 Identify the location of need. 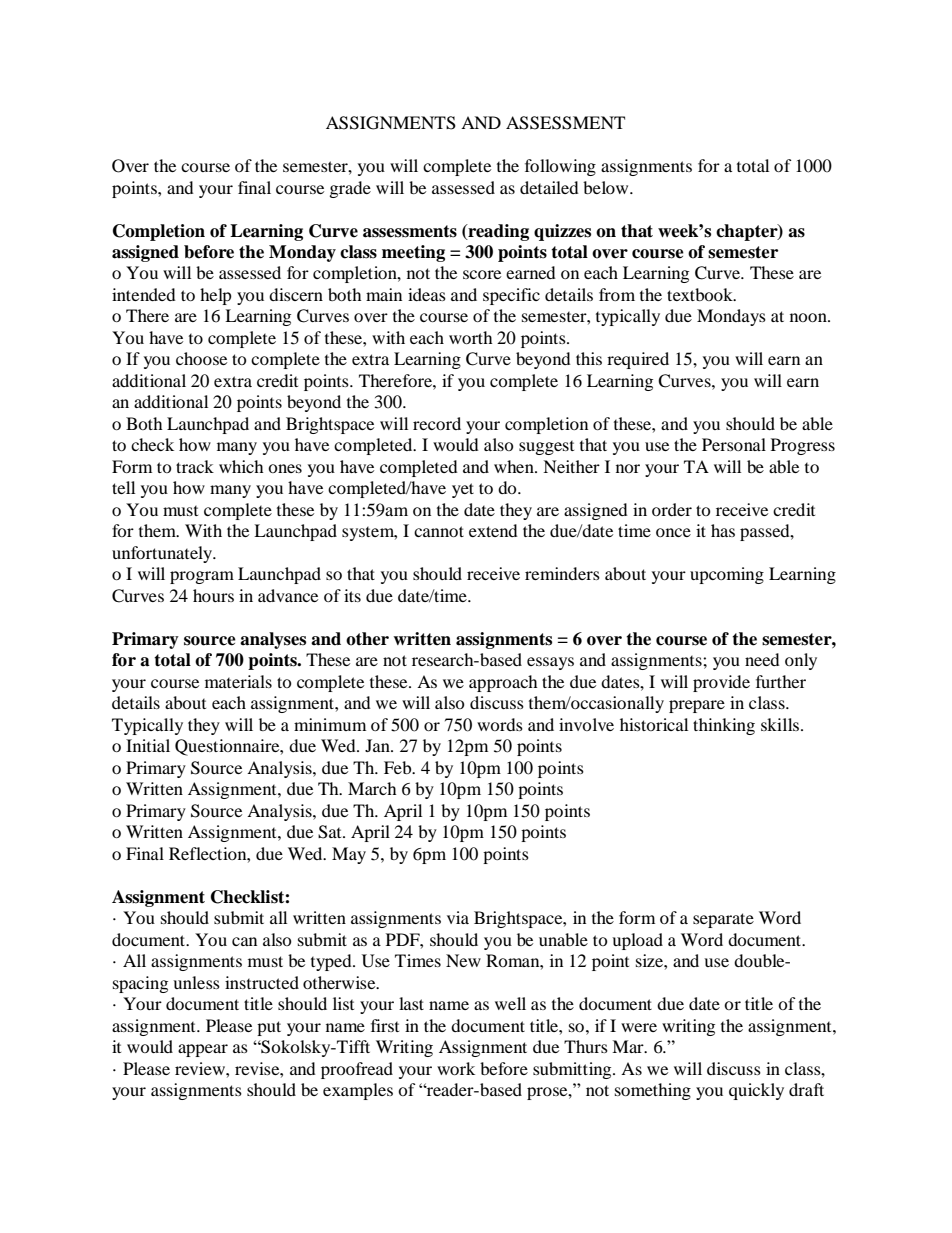
(762, 659).
